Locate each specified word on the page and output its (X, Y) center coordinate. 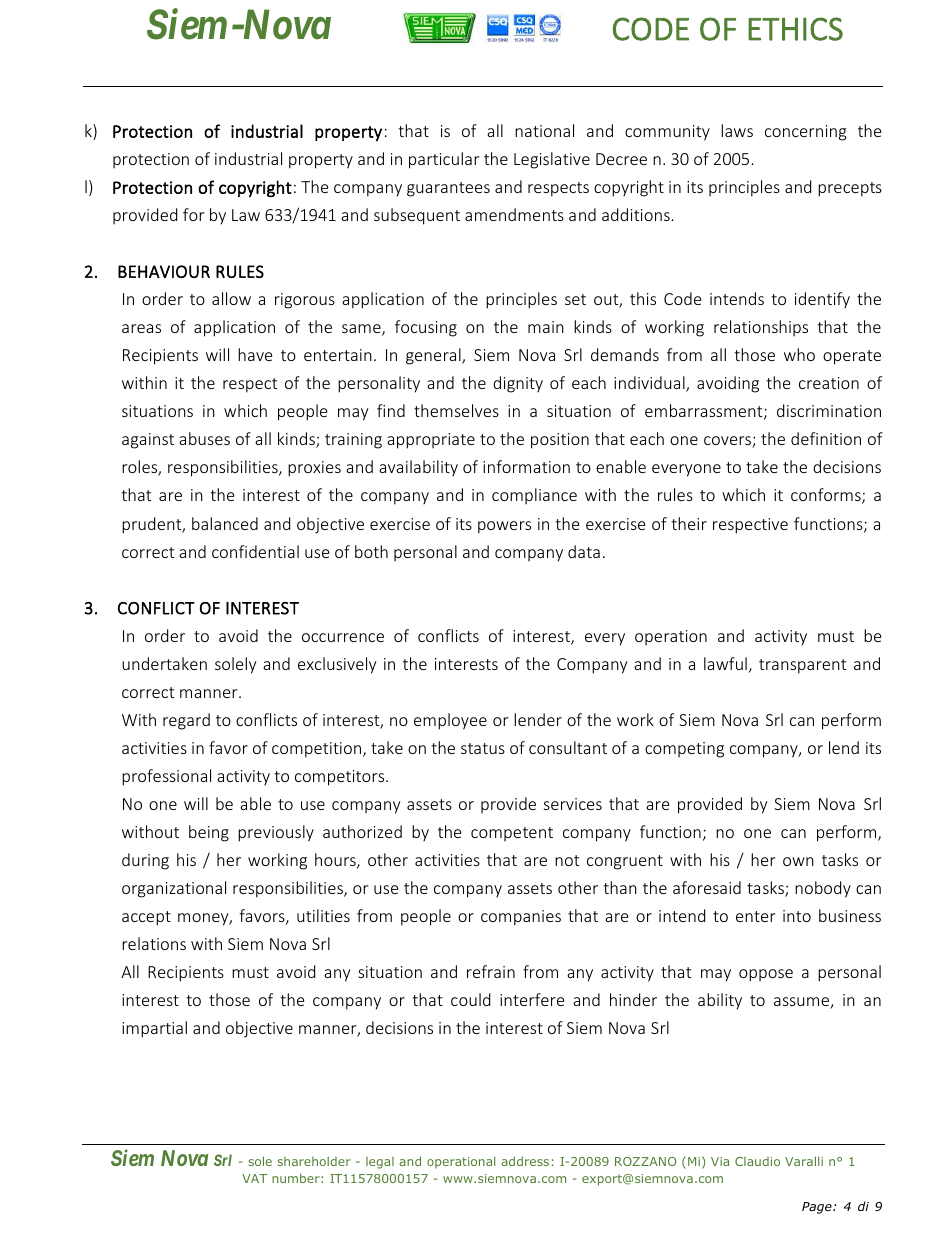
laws (737, 130)
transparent (802, 666)
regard (186, 721)
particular (444, 160)
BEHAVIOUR (164, 271)
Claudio (757, 1161)
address (525, 1161)
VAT (254, 1178)
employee (450, 721)
